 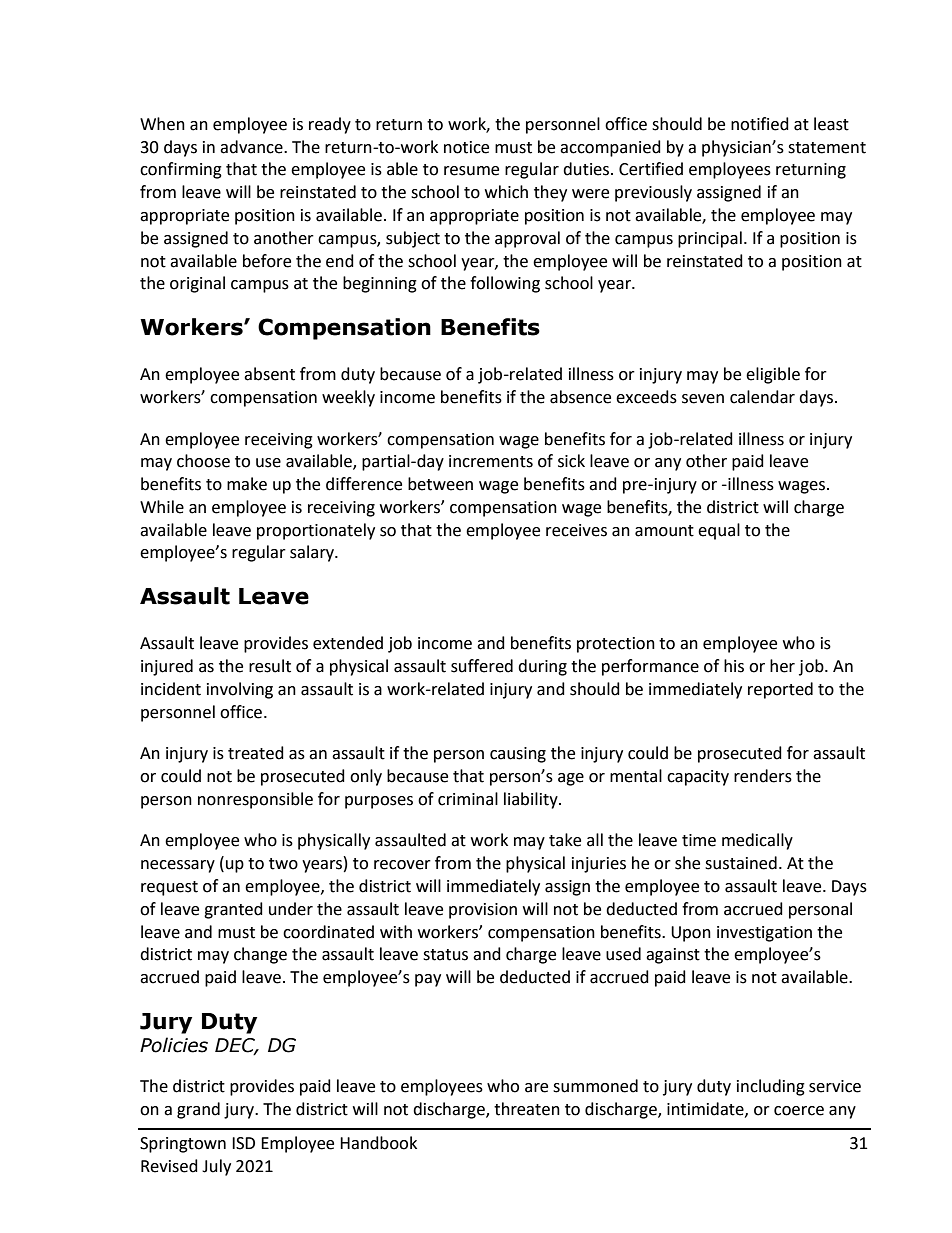 What do you see at coordinates (719, 531) in the page?
I see `equal` at bounding box center [719, 531].
